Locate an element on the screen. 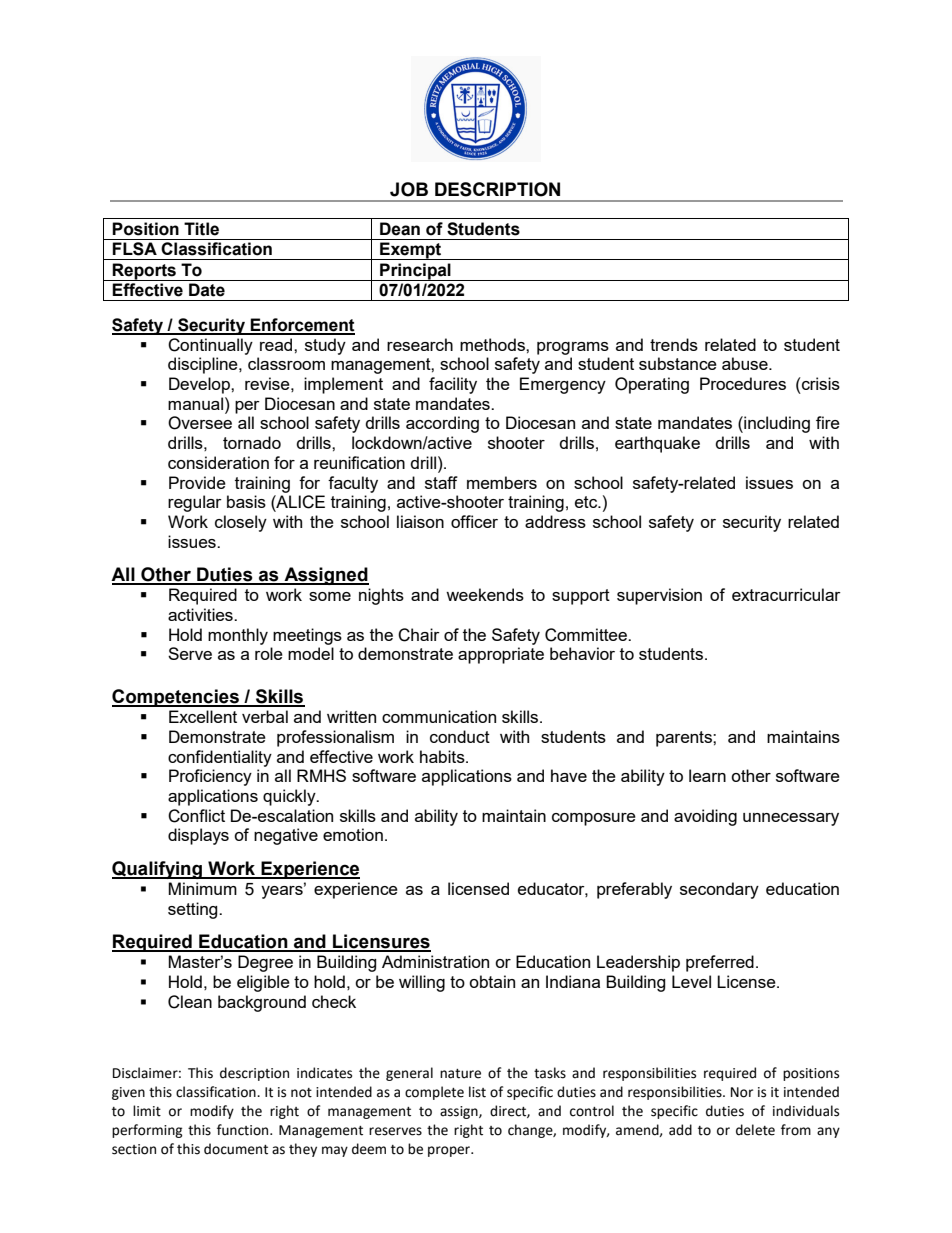 This screenshot has width=952, height=1233. trends is located at coordinates (674, 344).
